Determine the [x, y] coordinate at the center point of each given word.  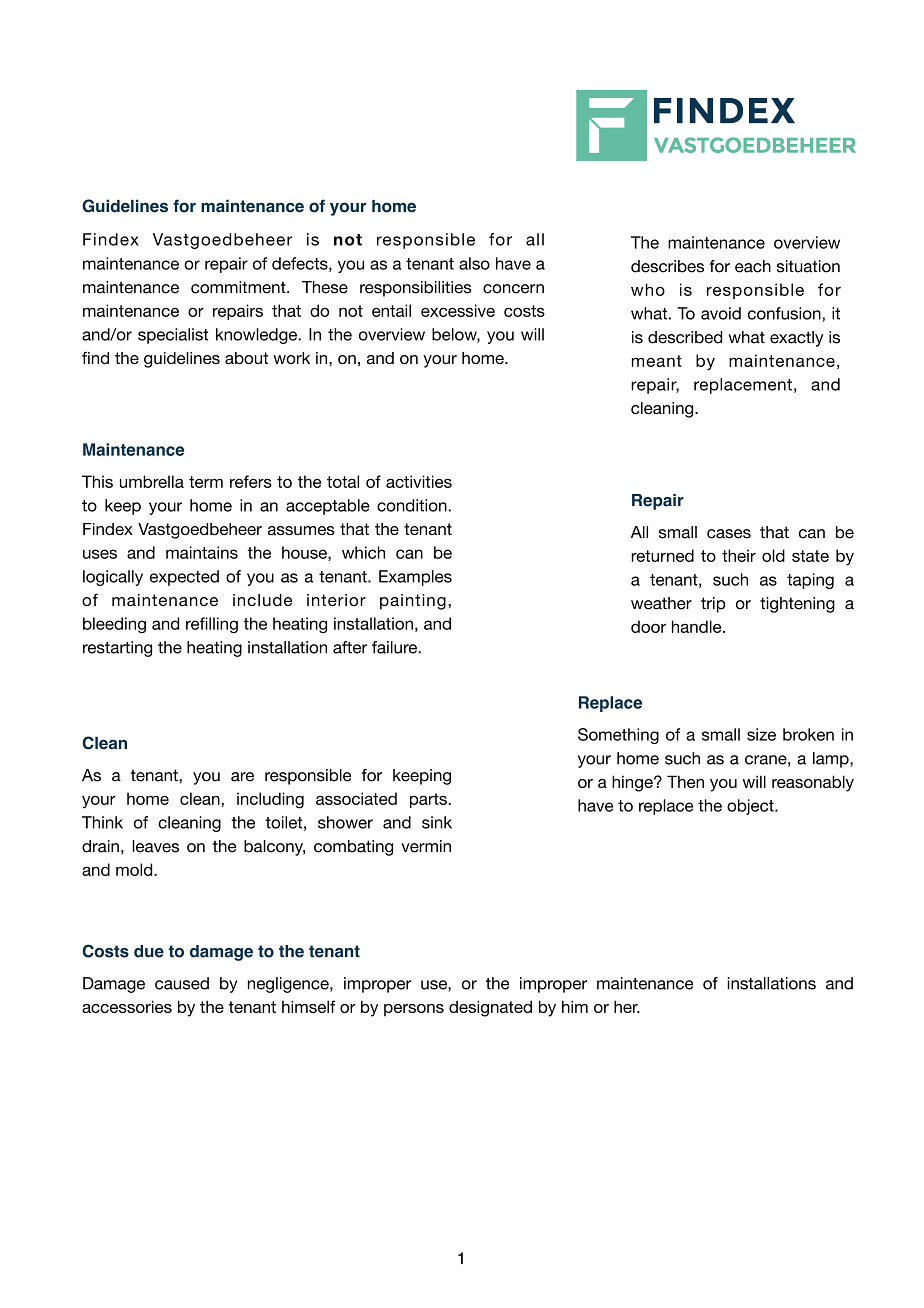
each [753, 266]
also [474, 263]
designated [490, 1008]
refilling [212, 625]
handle [698, 626]
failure [395, 647]
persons [414, 1010]
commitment [239, 287]
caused [182, 983]
